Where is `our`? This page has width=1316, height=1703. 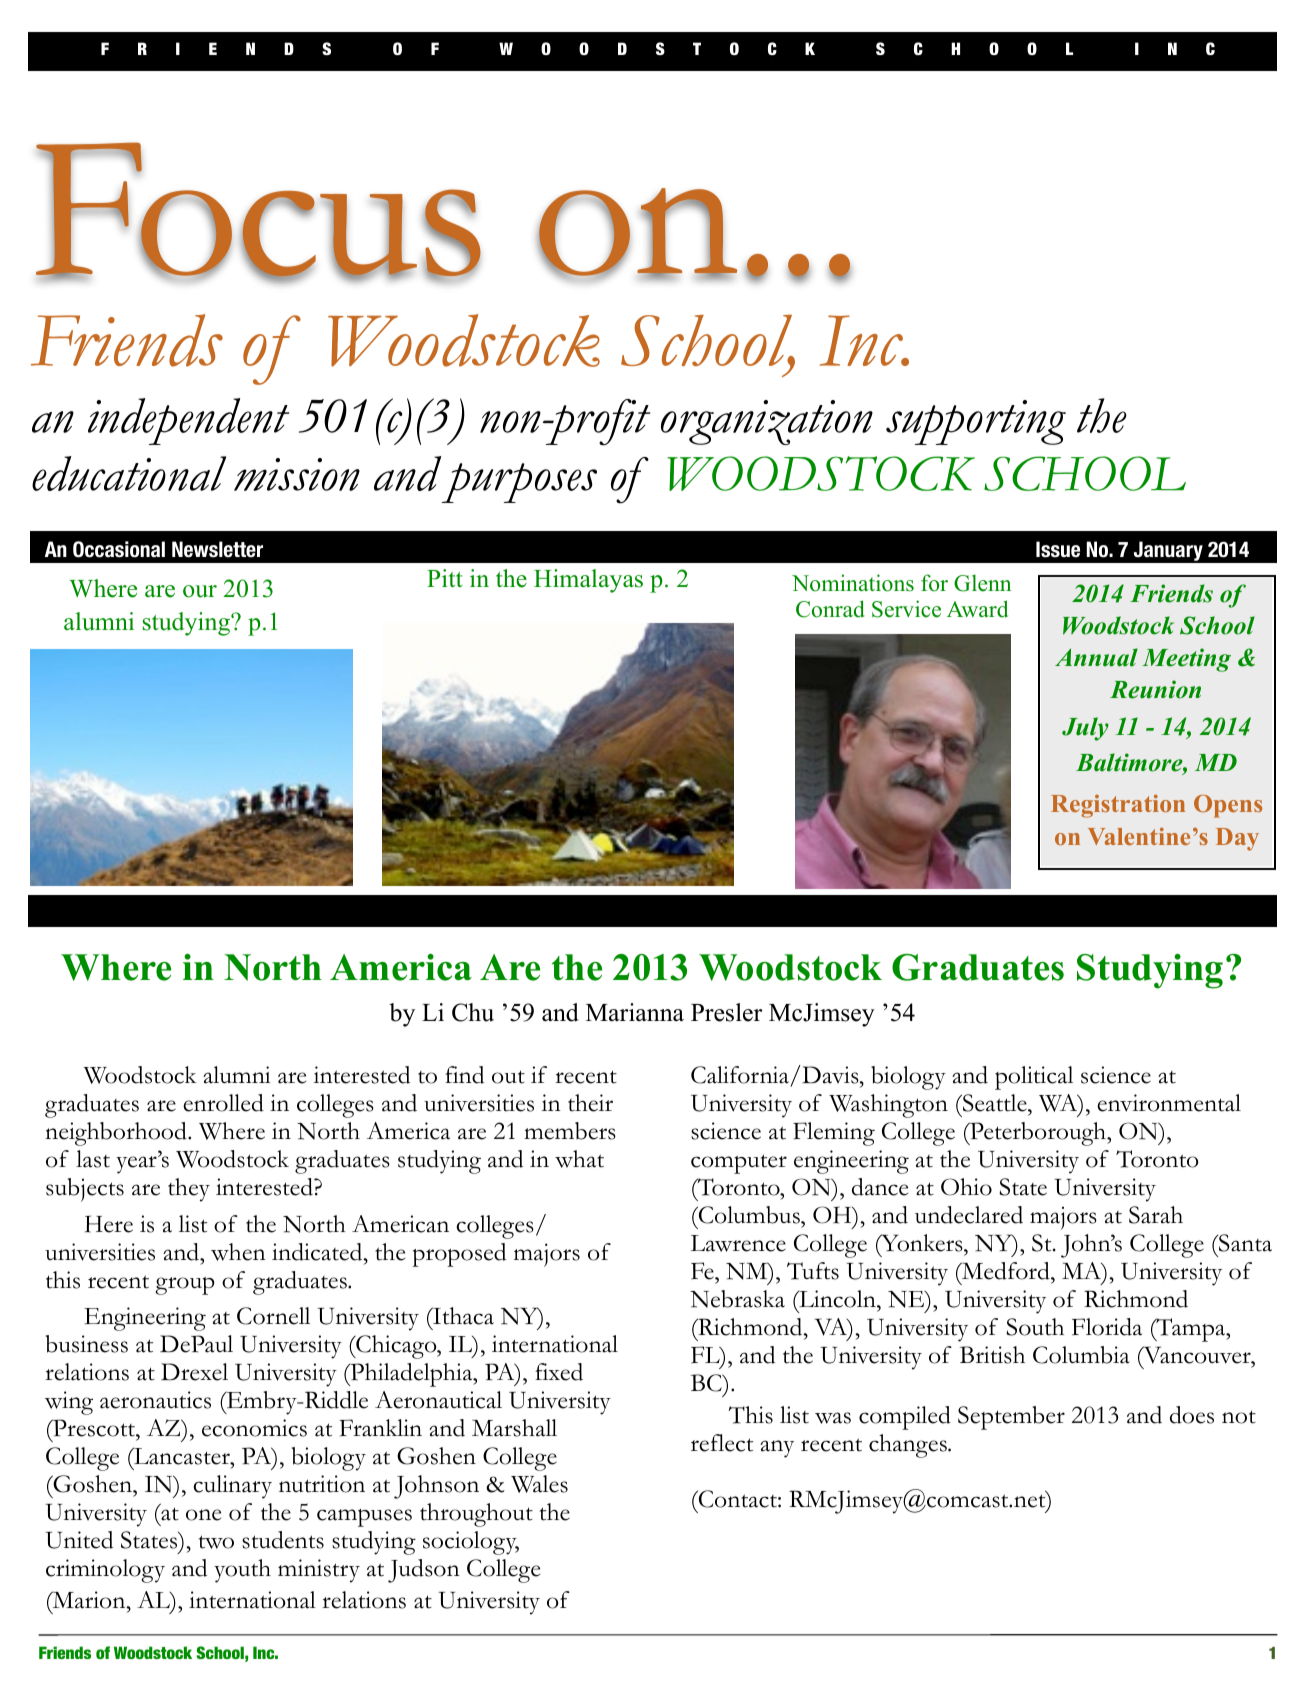 our is located at coordinates (200, 591).
